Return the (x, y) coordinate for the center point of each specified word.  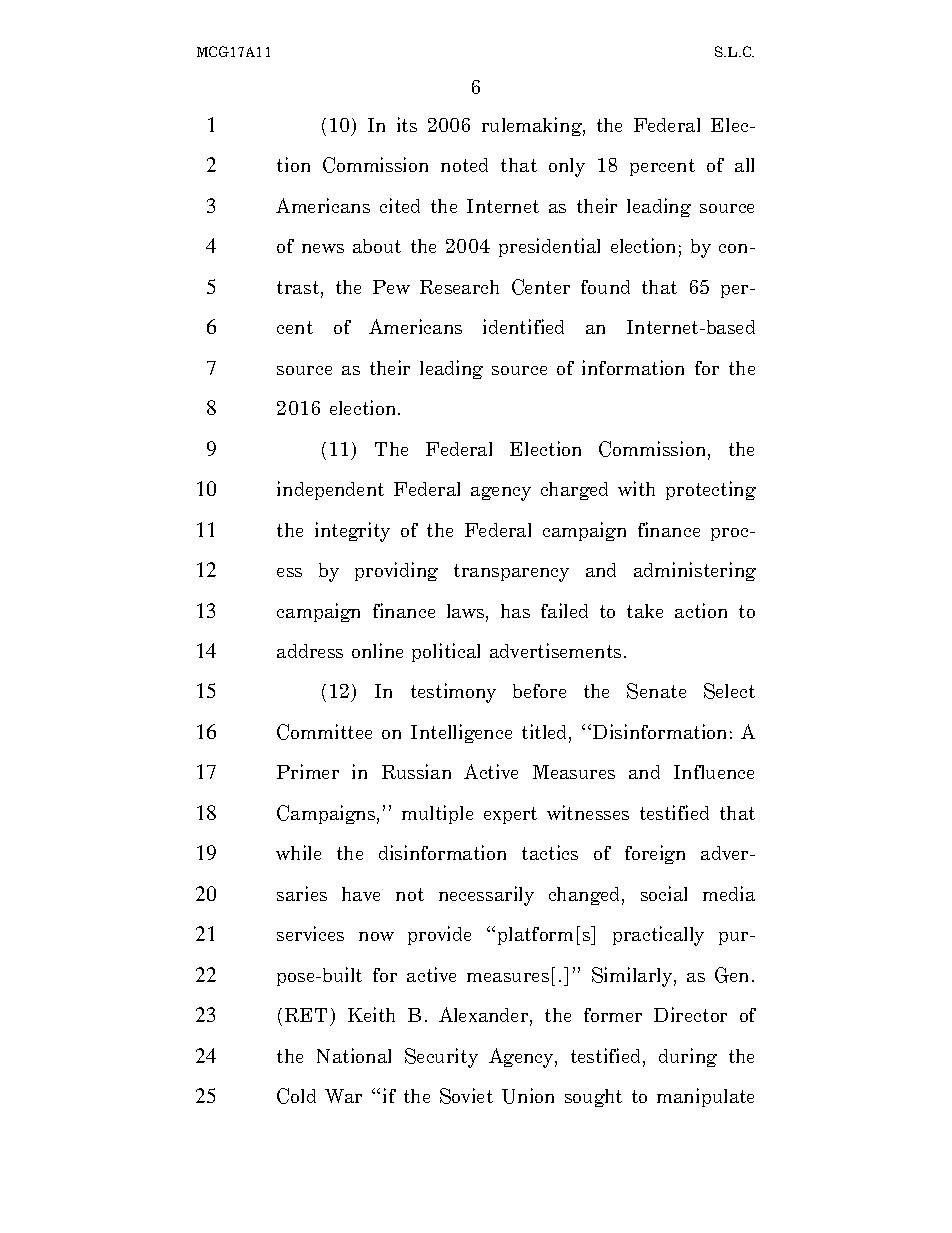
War (343, 1096)
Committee (324, 732)
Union (528, 1096)
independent (330, 490)
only (567, 167)
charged (574, 491)
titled (546, 733)
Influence (714, 772)
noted (464, 165)
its (407, 124)
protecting (711, 490)
